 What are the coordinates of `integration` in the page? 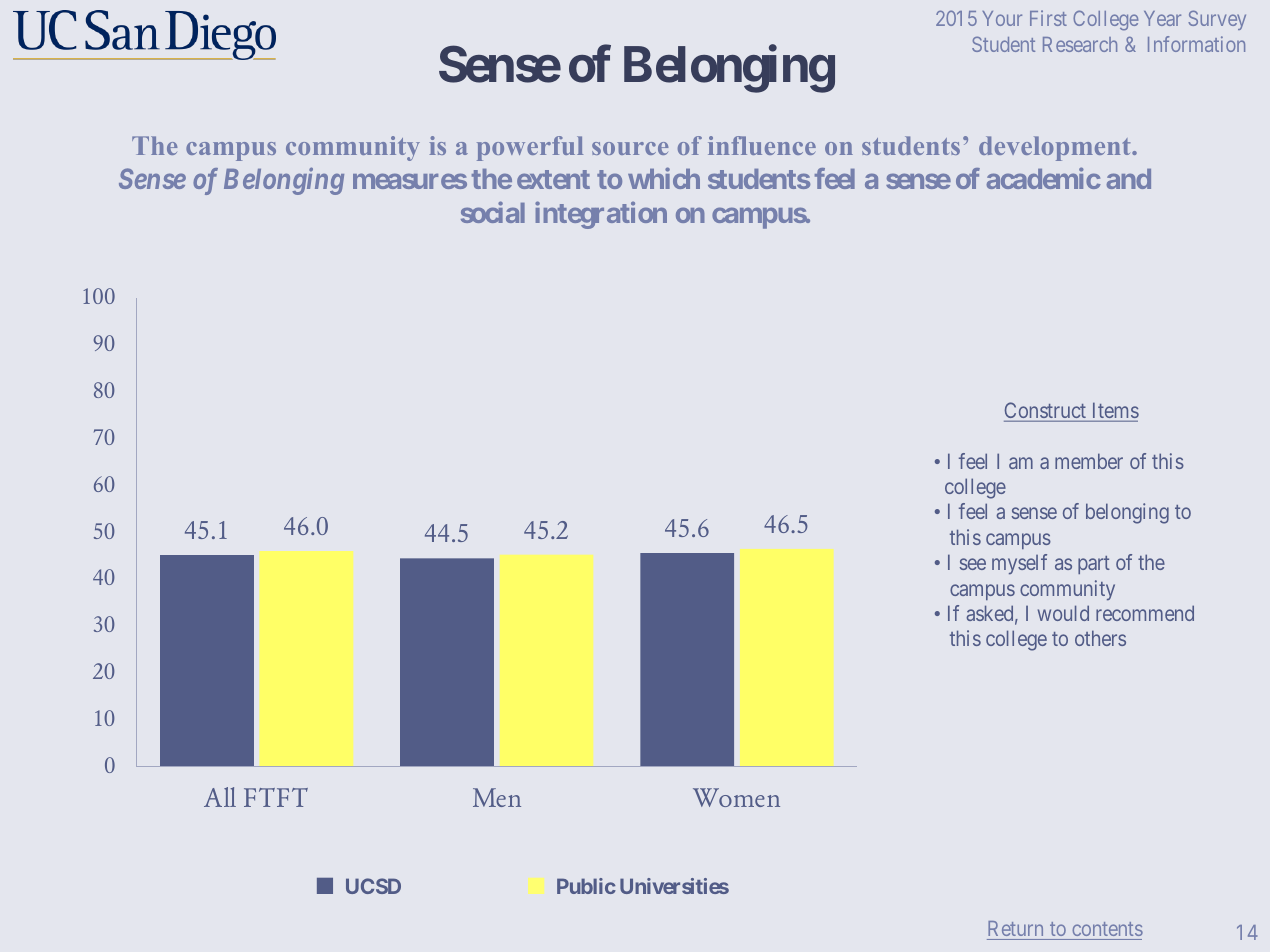 It's located at (601, 215).
